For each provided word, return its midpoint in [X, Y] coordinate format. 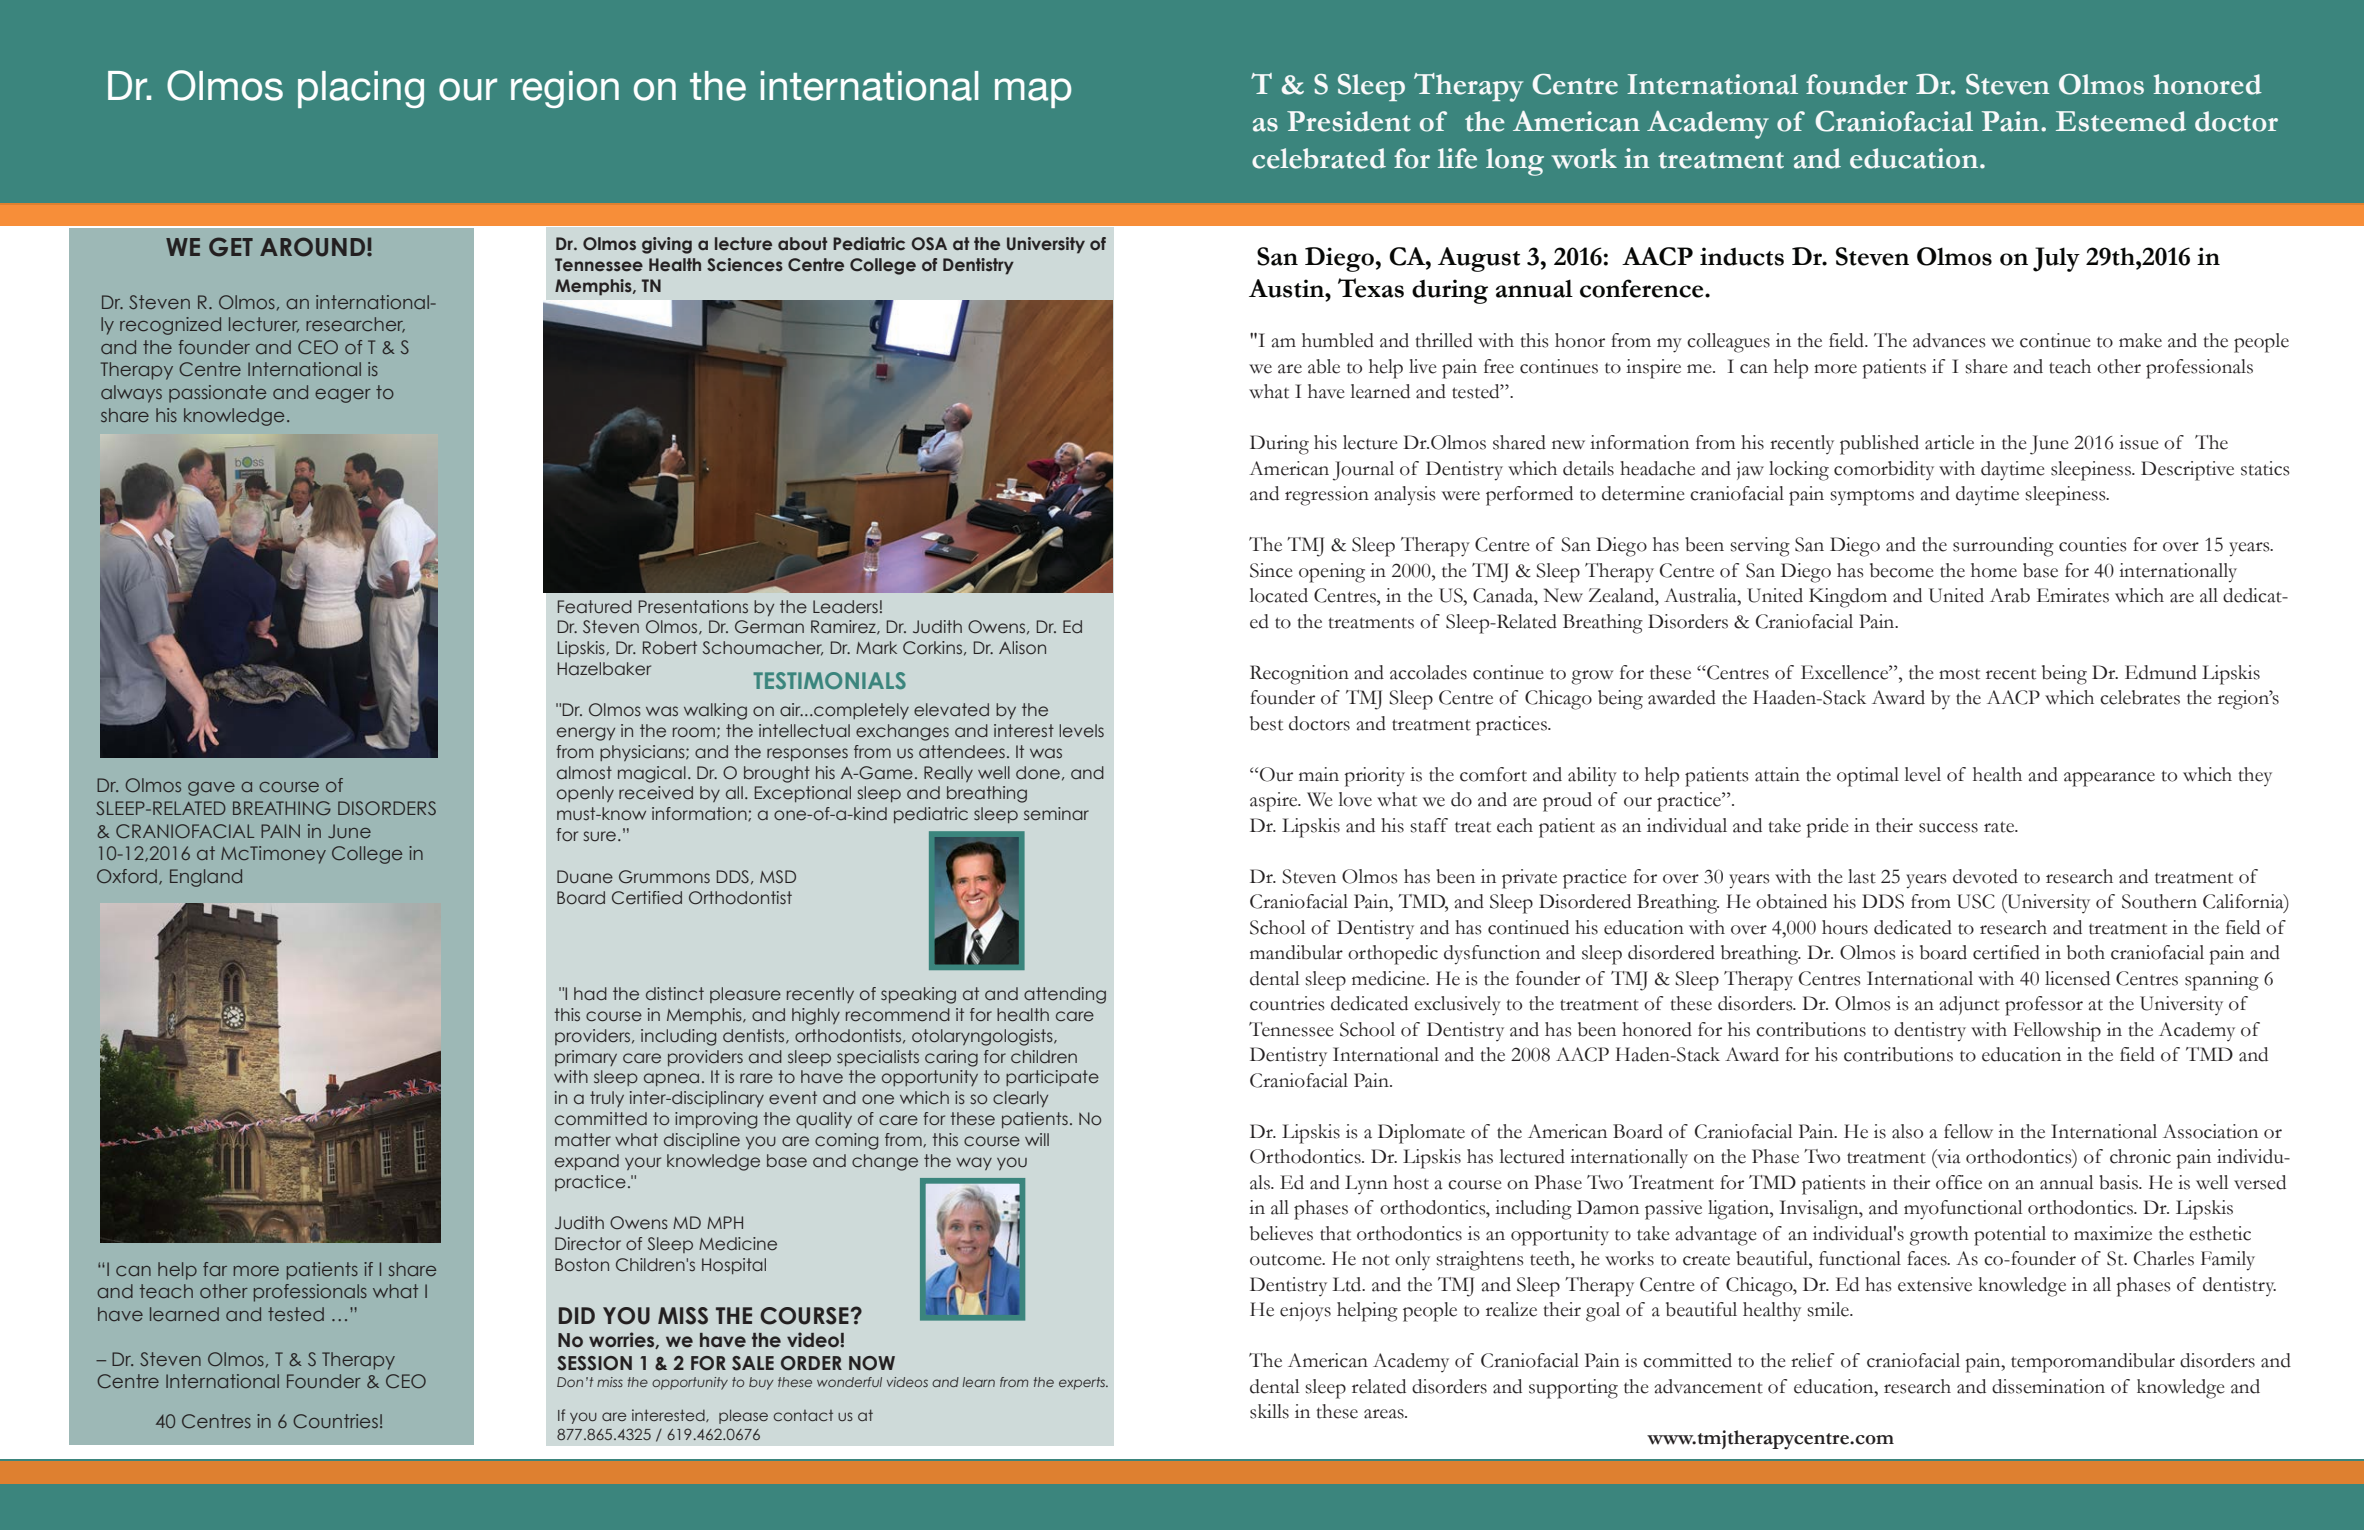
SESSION [594, 1363]
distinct [675, 993]
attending [1065, 995]
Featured [595, 606]
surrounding [2003, 547]
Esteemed [2121, 121]
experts [1083, 1383]
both [2086, 952]
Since [1271, 570]
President [1349, 121]
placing [361, 89]
